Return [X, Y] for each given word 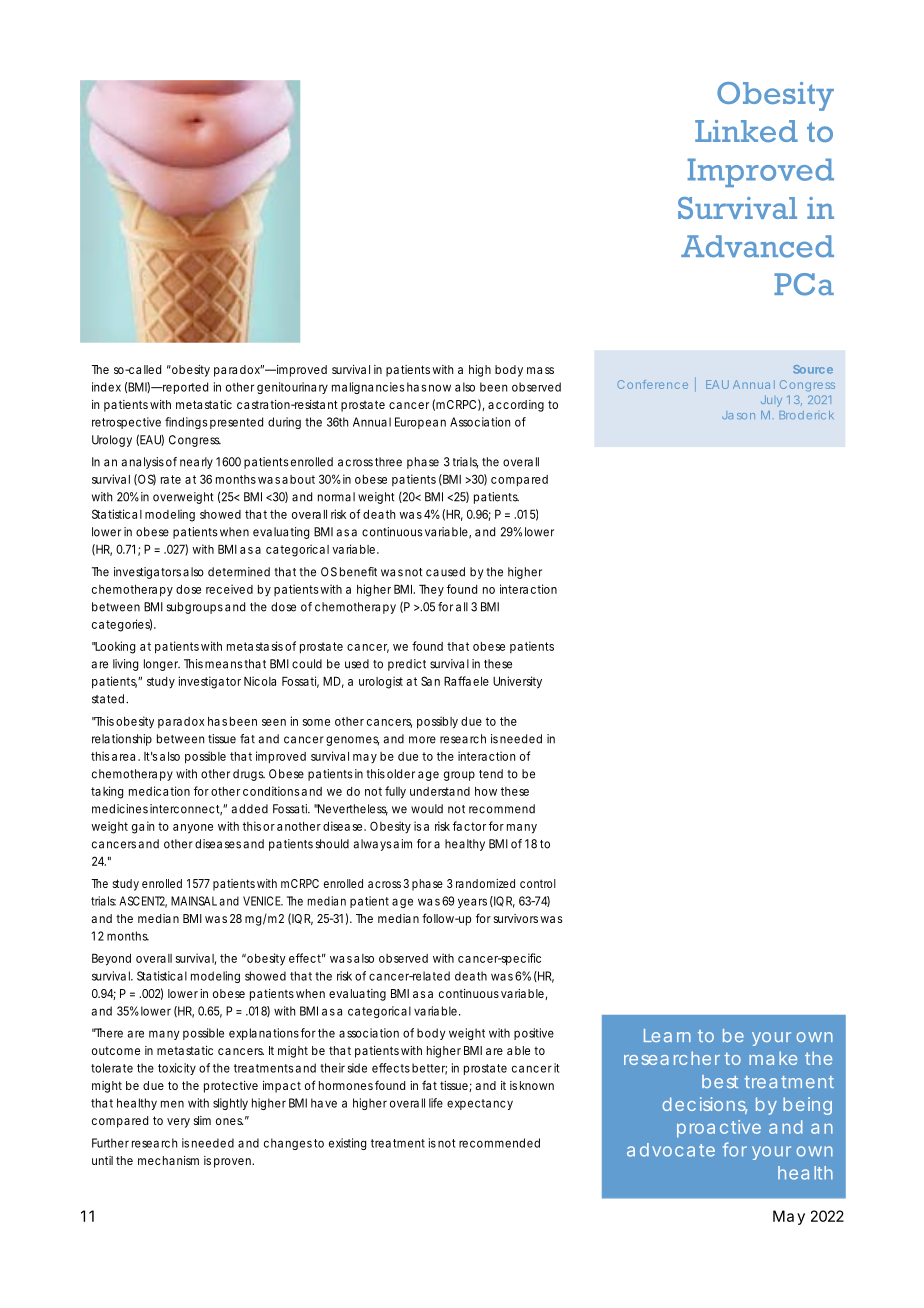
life [436, 1103]
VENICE [263, 901]
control [538, 883]
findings [186, 423]
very [178, 1123]
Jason [738, 415]
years [472, 903]
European [420, 423]
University [517, 682]
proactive [719, 1129]
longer [162, 665]
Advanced [757, 246]
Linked [746, 131]
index [106, 387]
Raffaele [466, 681]
